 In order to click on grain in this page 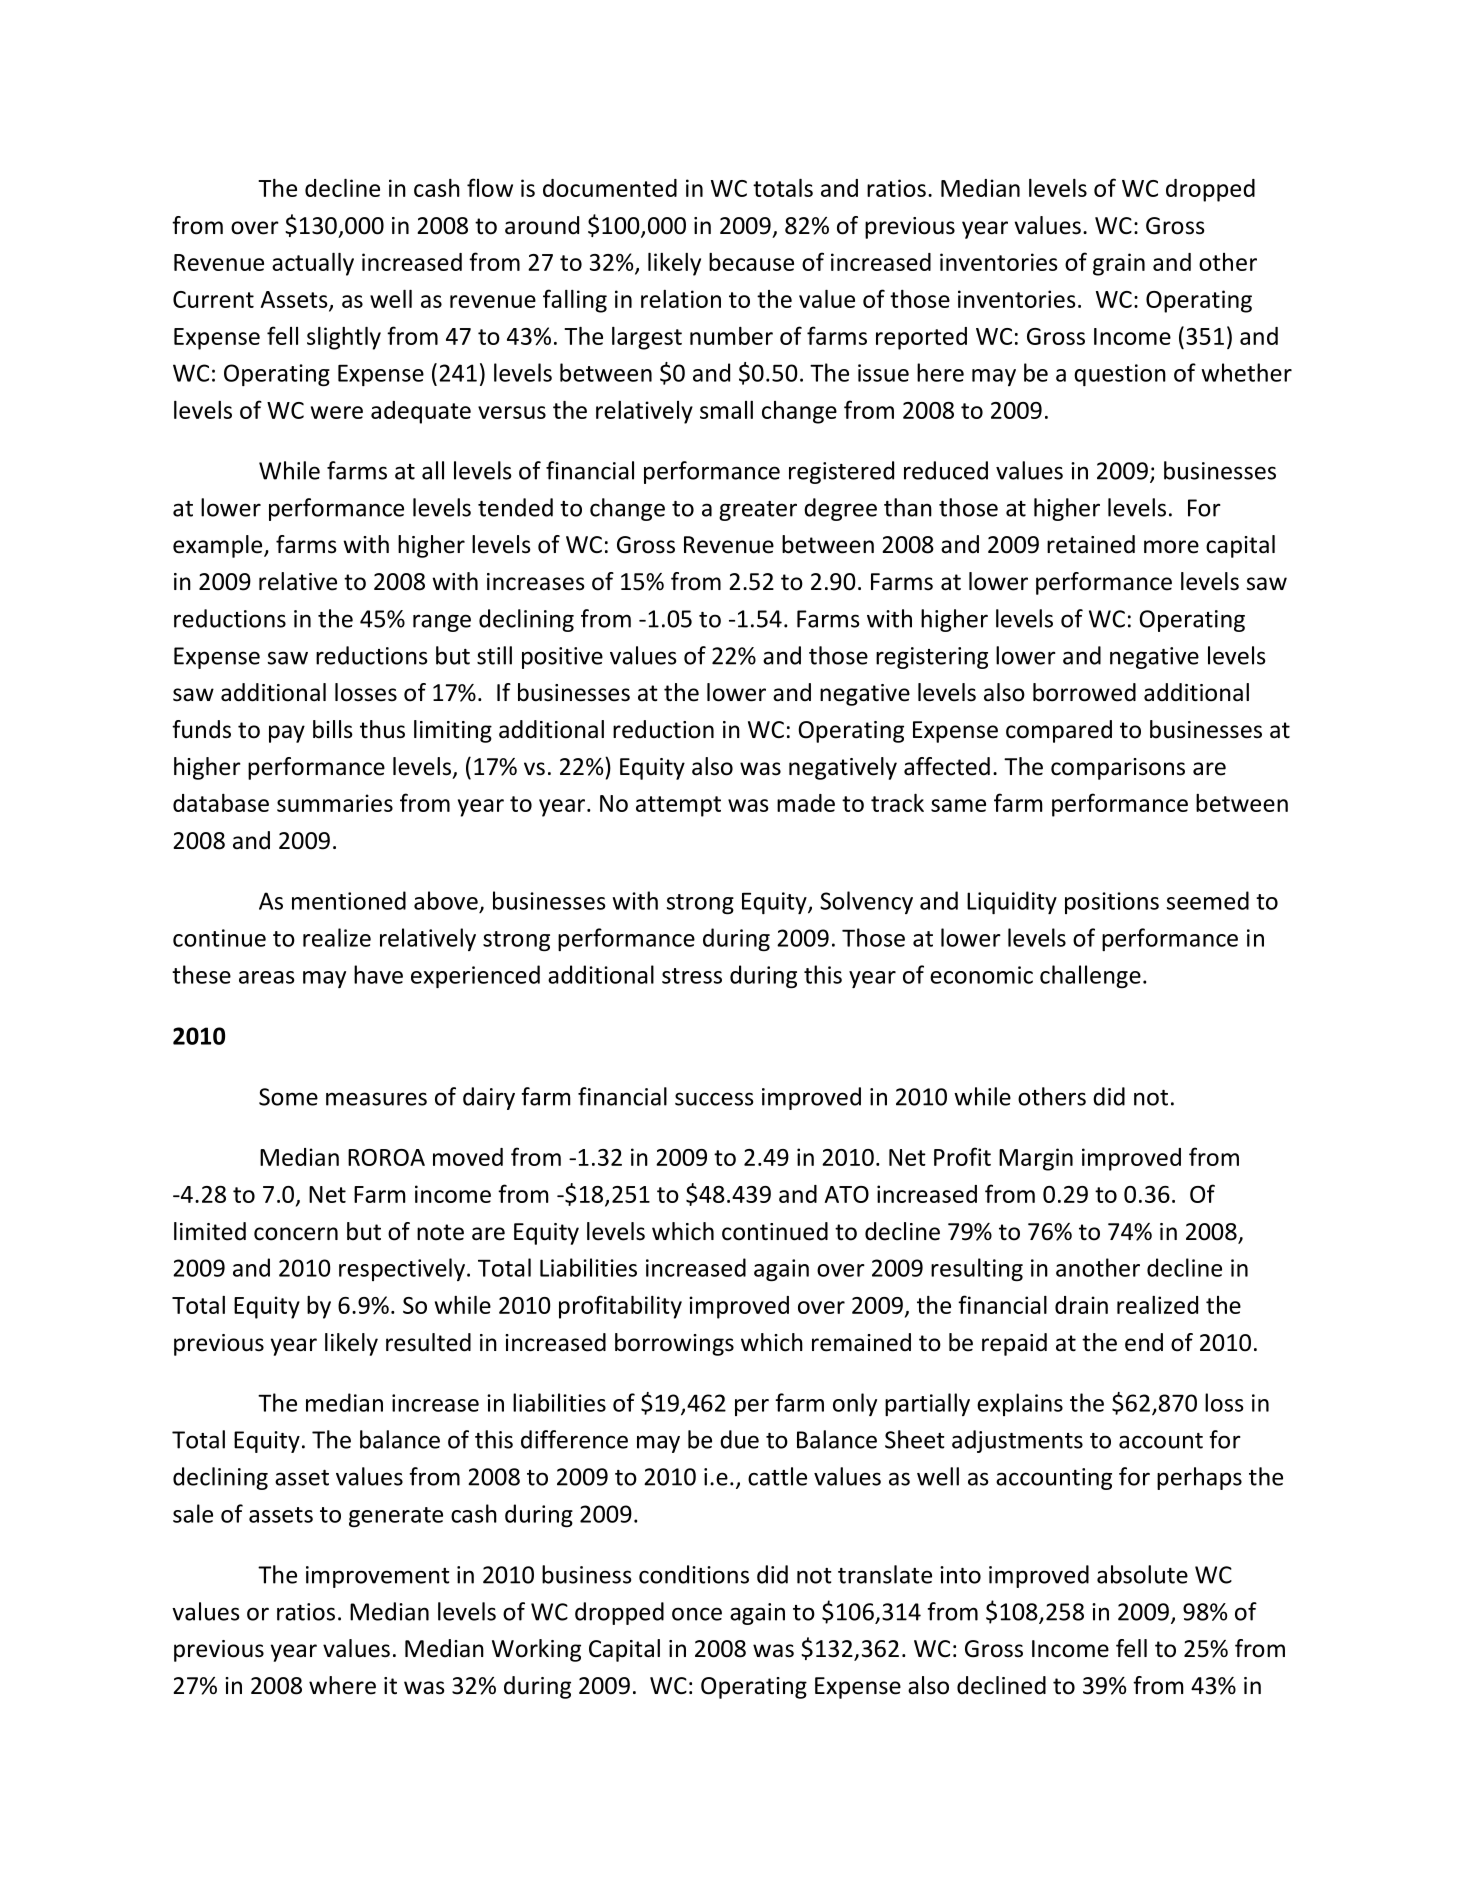, I will do `click(1119, 264)`.
